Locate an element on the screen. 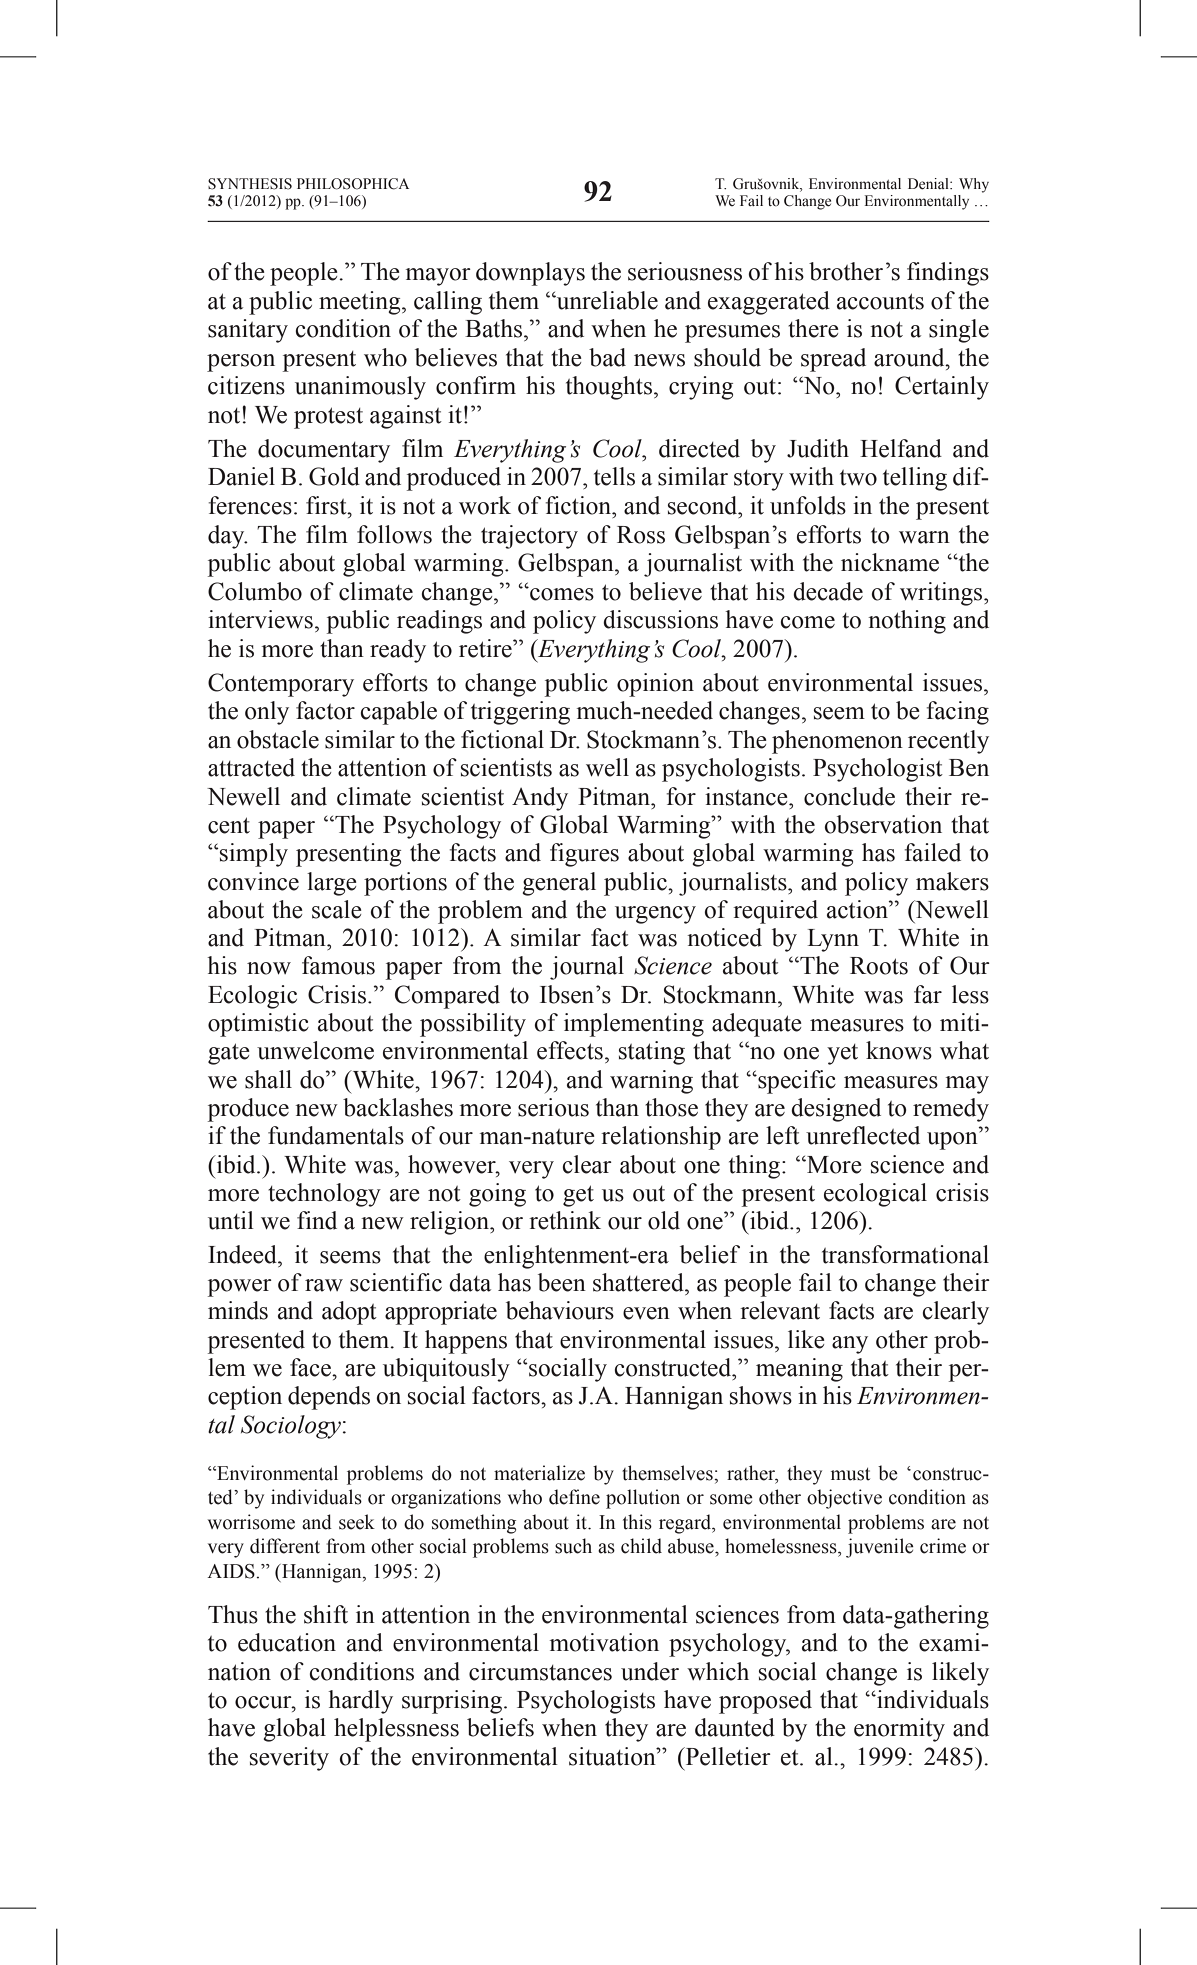 The height and width of the screenshot is (1965, 1197). define is located at coordinates (574, 1497).
